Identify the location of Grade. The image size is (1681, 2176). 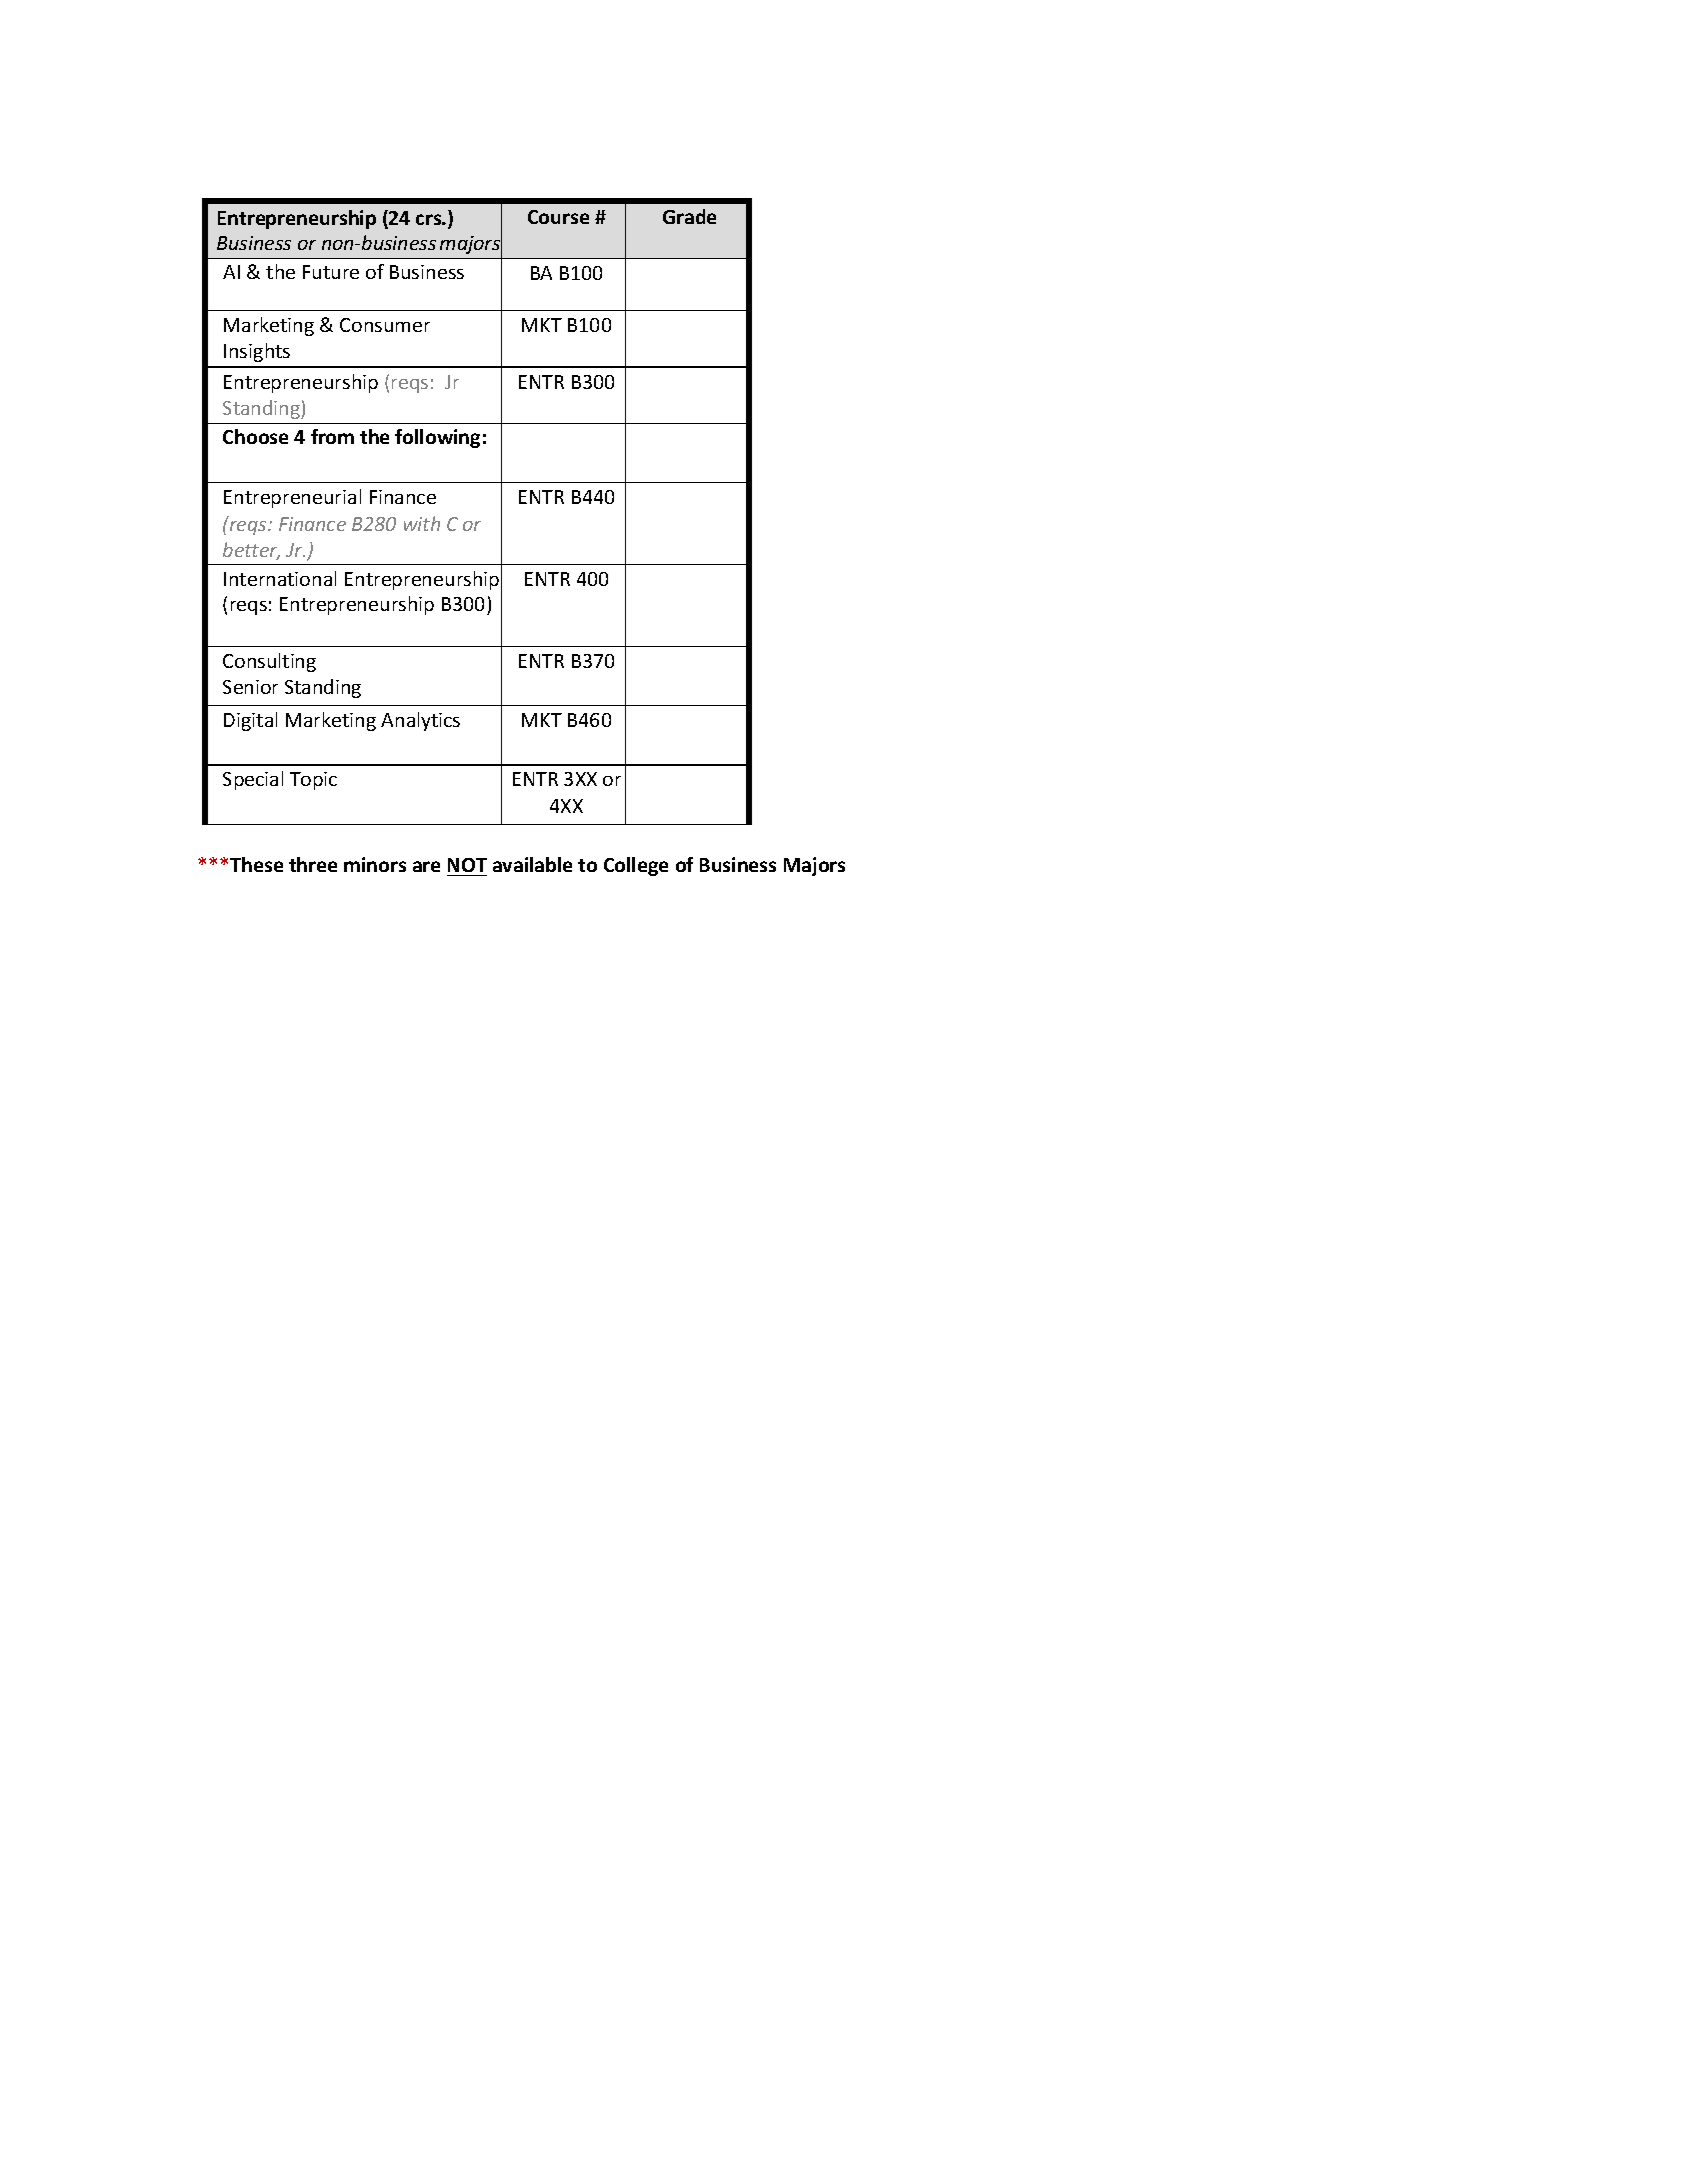
(689, 216).
